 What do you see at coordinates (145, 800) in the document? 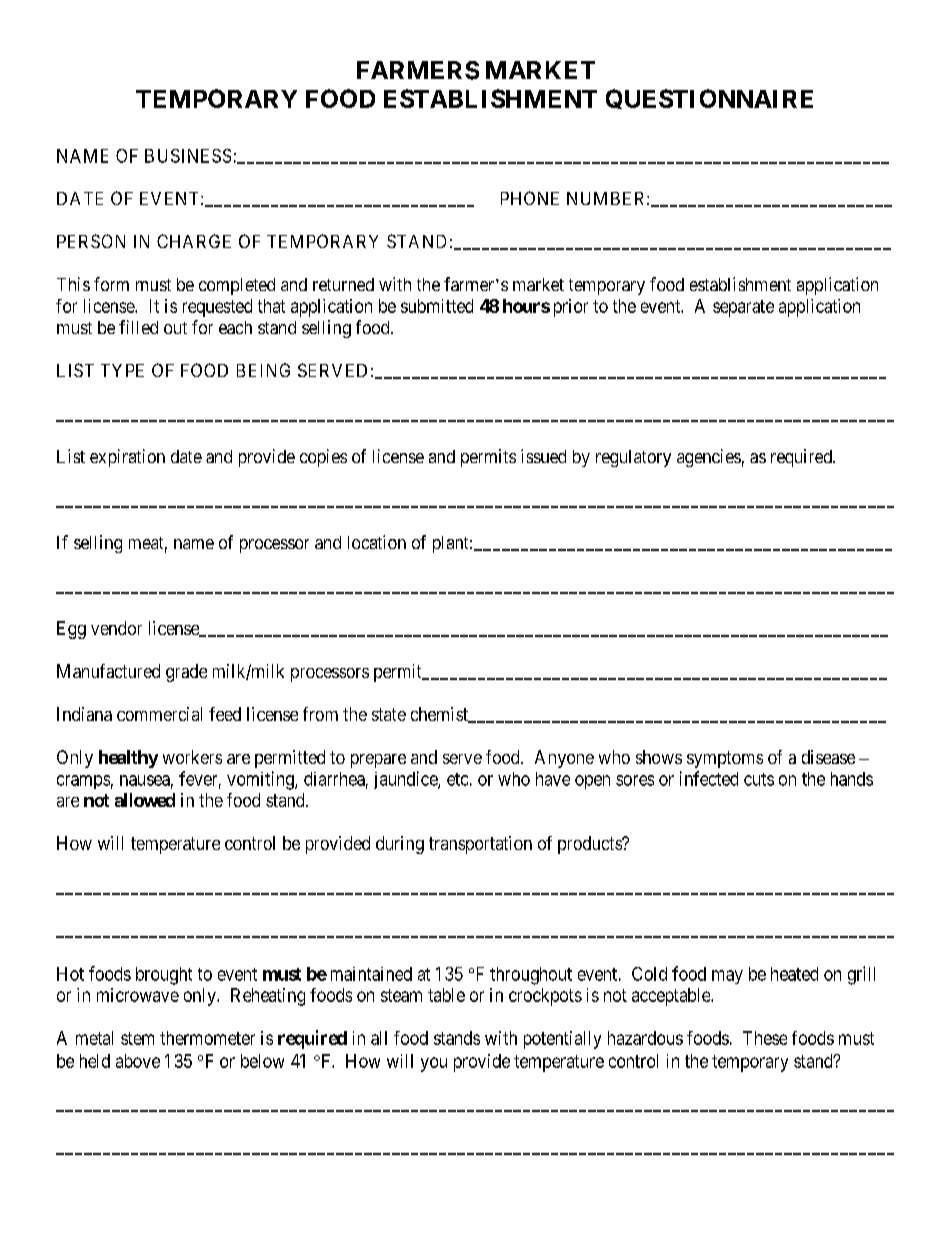
I see `allowed` at bounding box center [145, 800].
